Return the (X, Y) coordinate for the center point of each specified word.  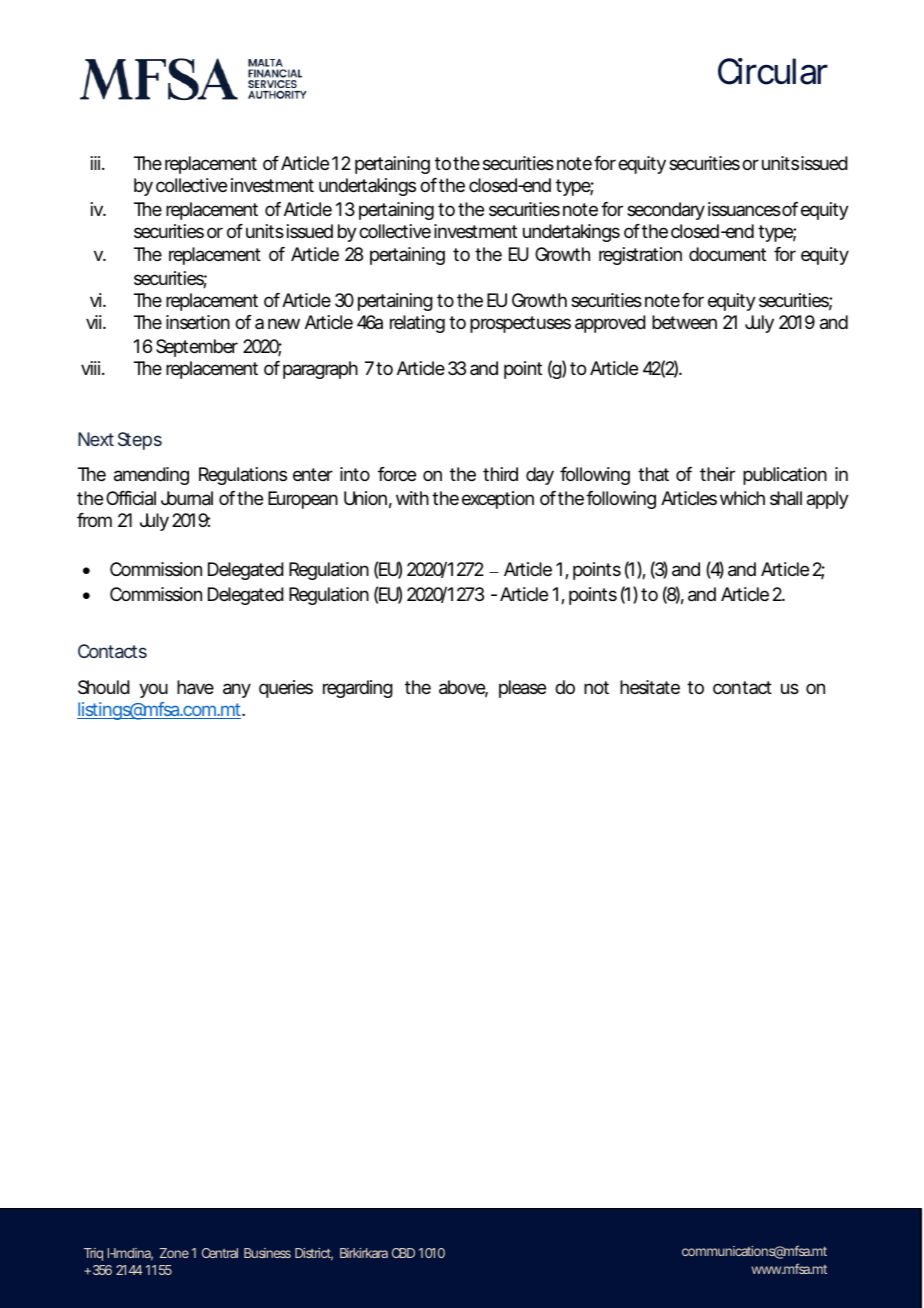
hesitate (650, 687)
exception (498, 500)
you (153, 690)
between (684, 322)
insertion (198, 322)
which (742, 498)
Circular (773, 71)
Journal (187, 498)
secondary (666, 211)
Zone (174, 1253)
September (197, 348)
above (463, 688)
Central (220, 1253)
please (522, 689)
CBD (403, 1253)
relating (417, 324)
